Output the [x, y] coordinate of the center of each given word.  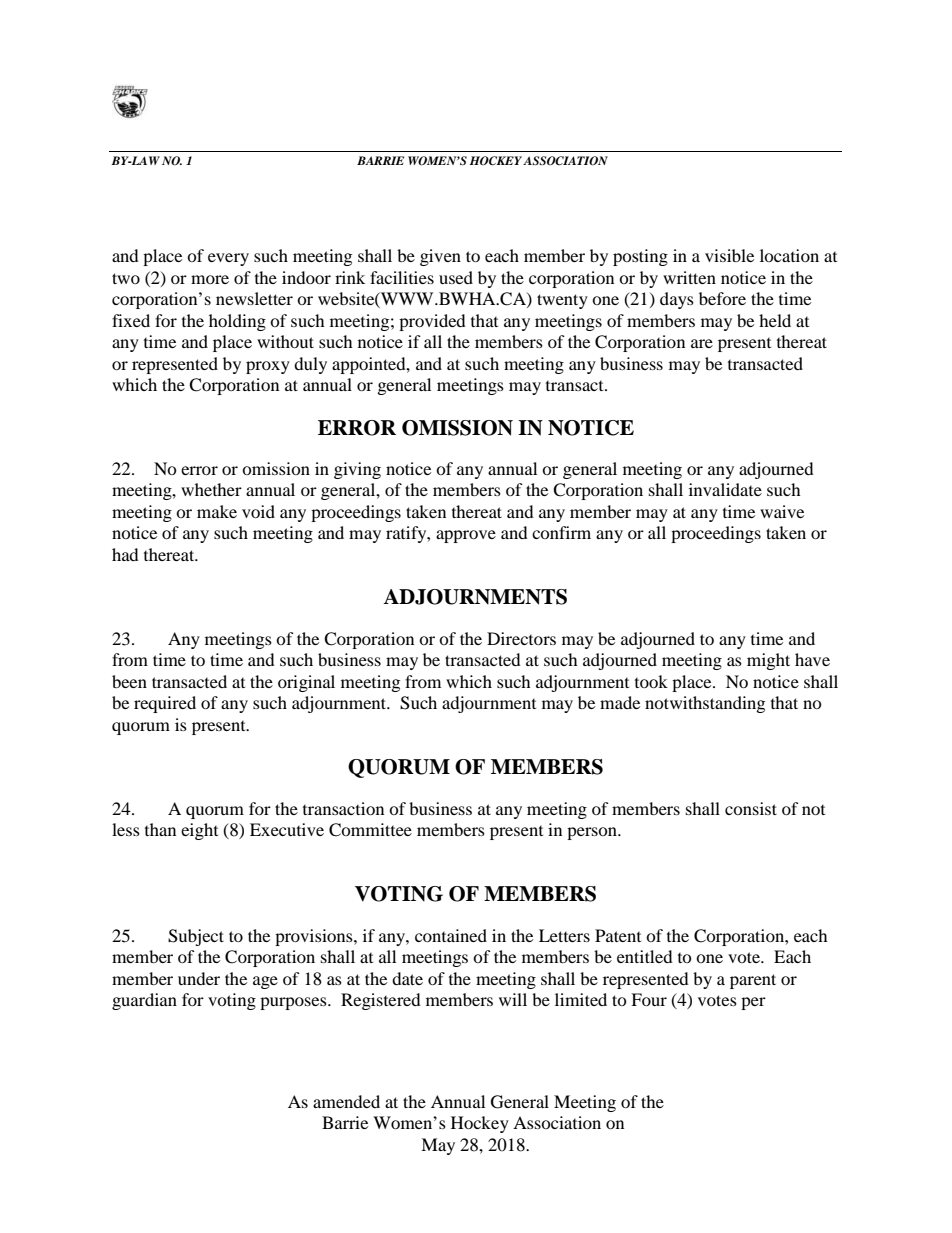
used [456, 277]
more [210, 279]
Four [649, 999]
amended [346, 1101]
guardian [144, 1001]
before [722, 298]
